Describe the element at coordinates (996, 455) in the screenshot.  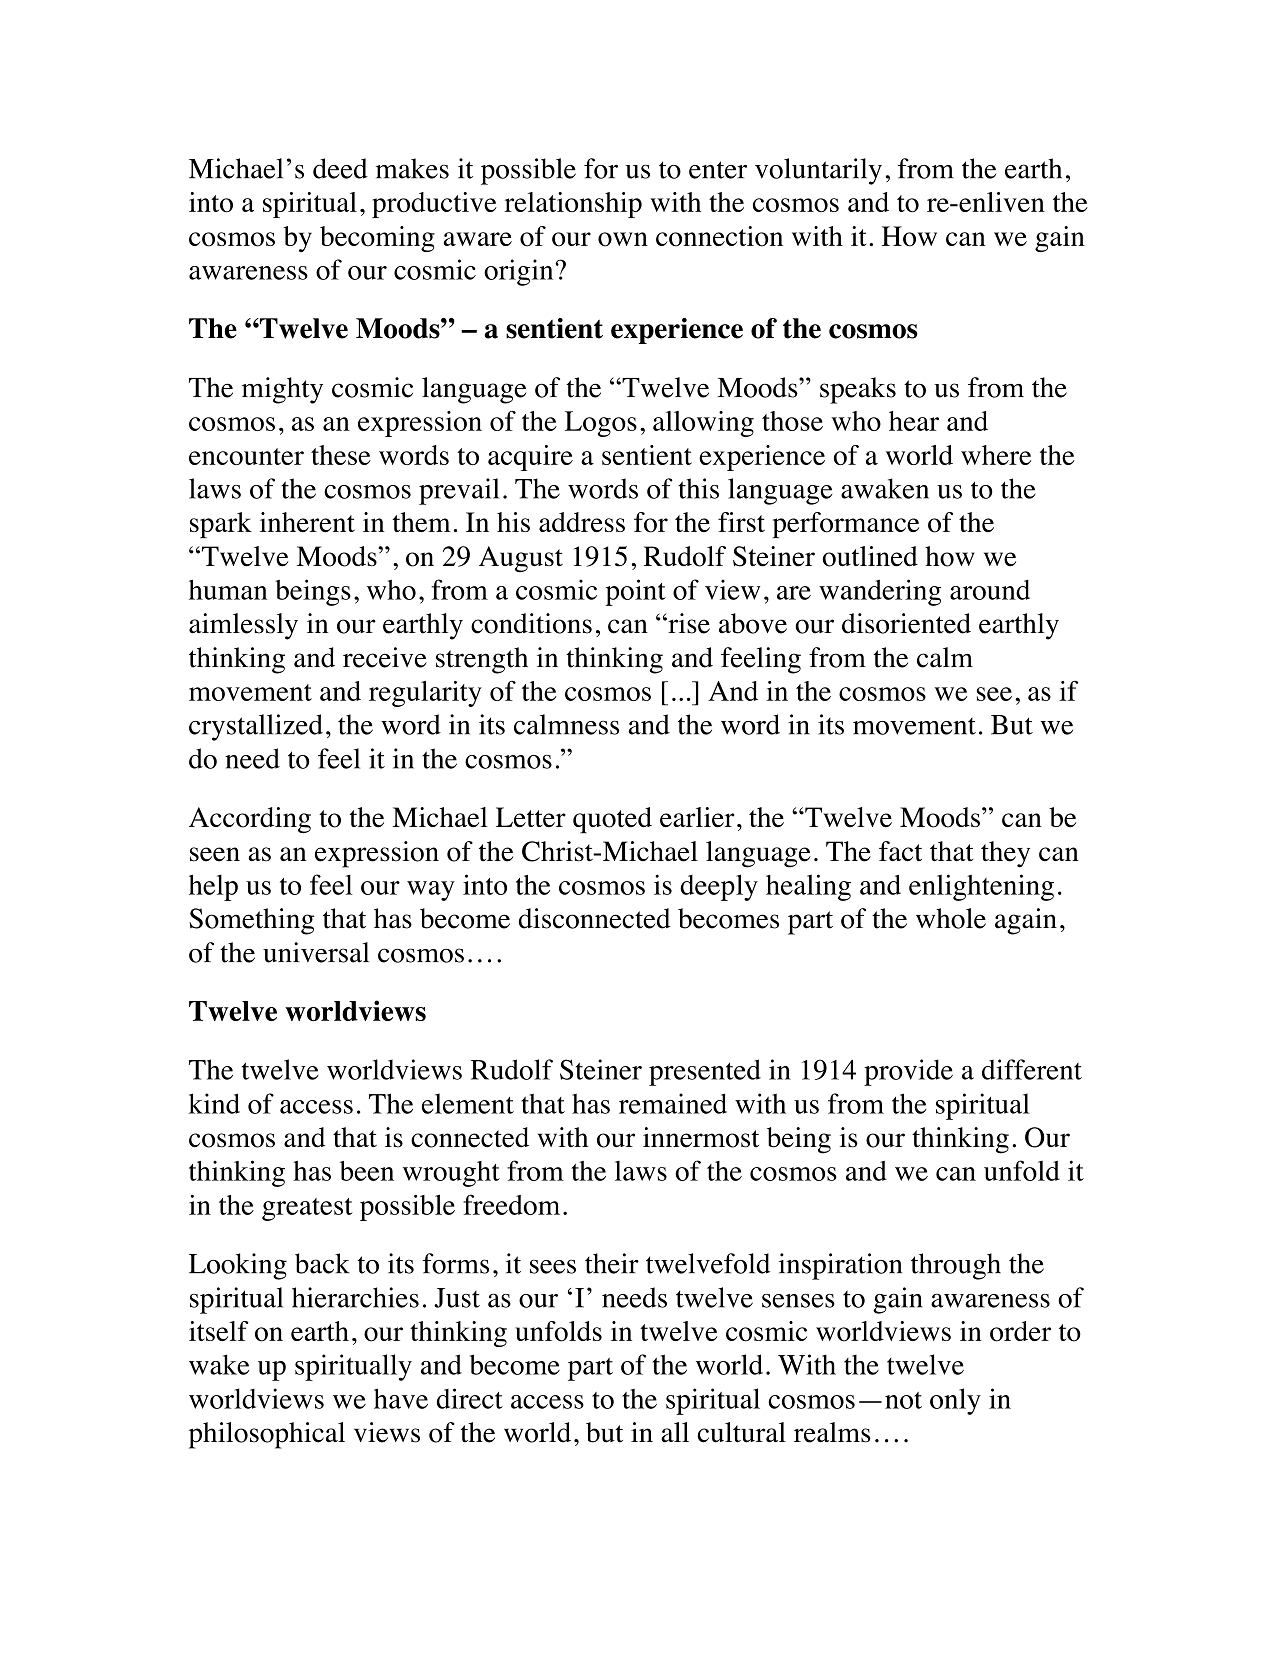
I see `where` at that location.
